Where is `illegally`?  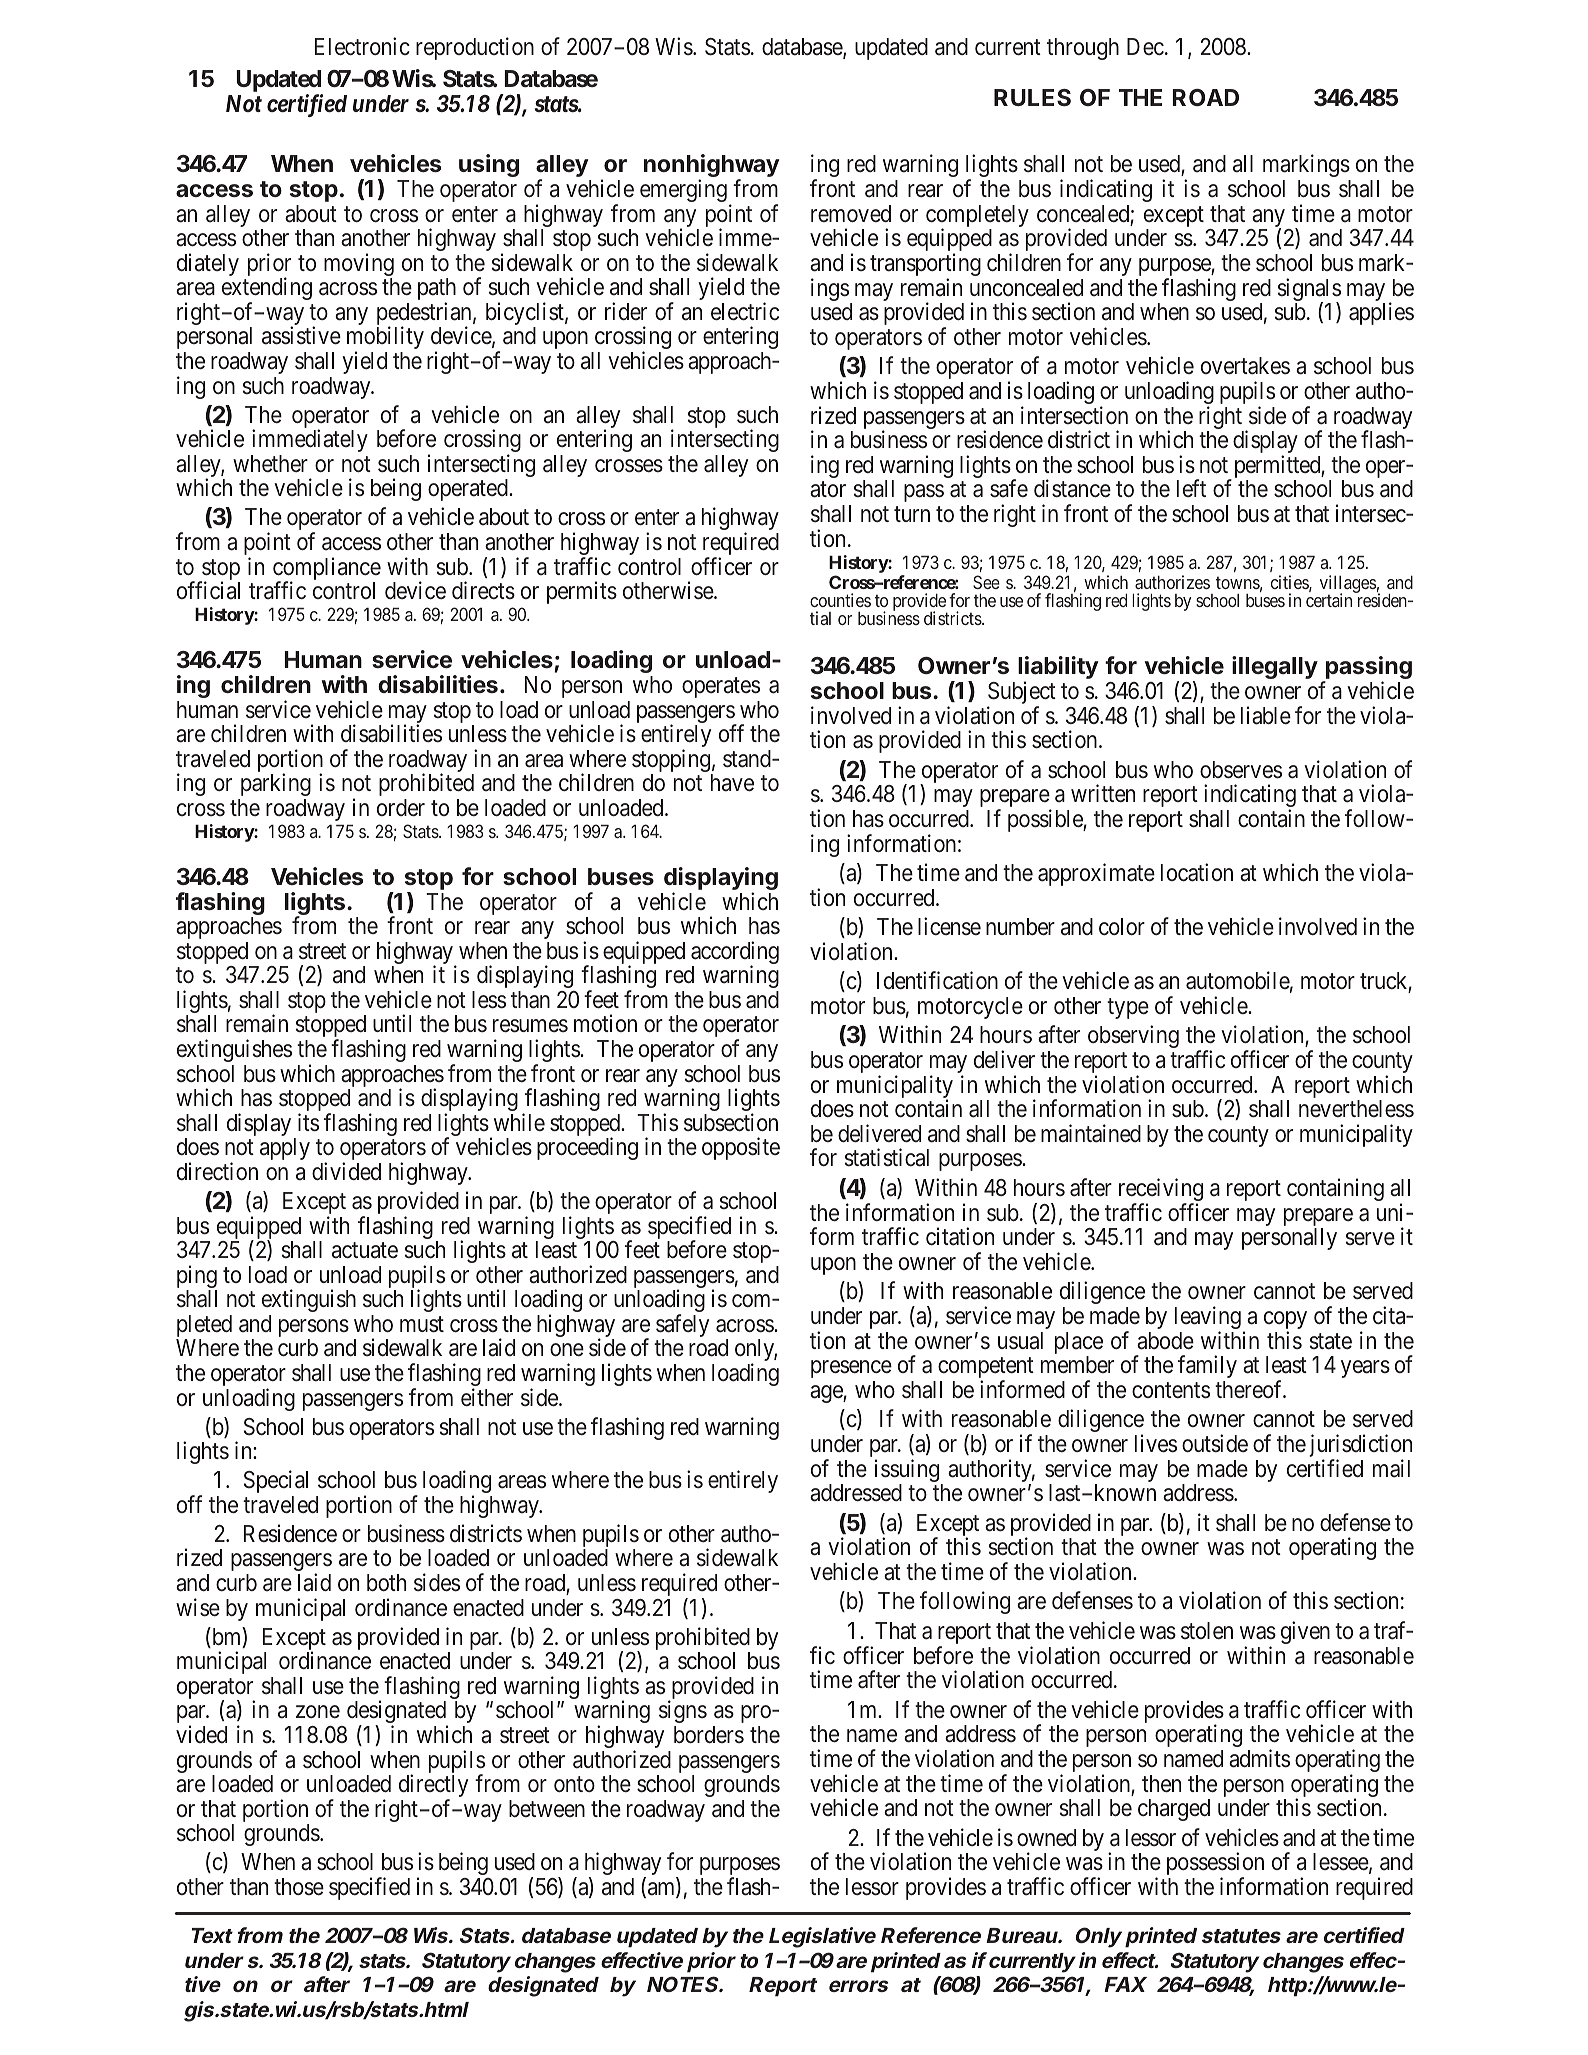
illegally is located at coordinates (1275, 667).
